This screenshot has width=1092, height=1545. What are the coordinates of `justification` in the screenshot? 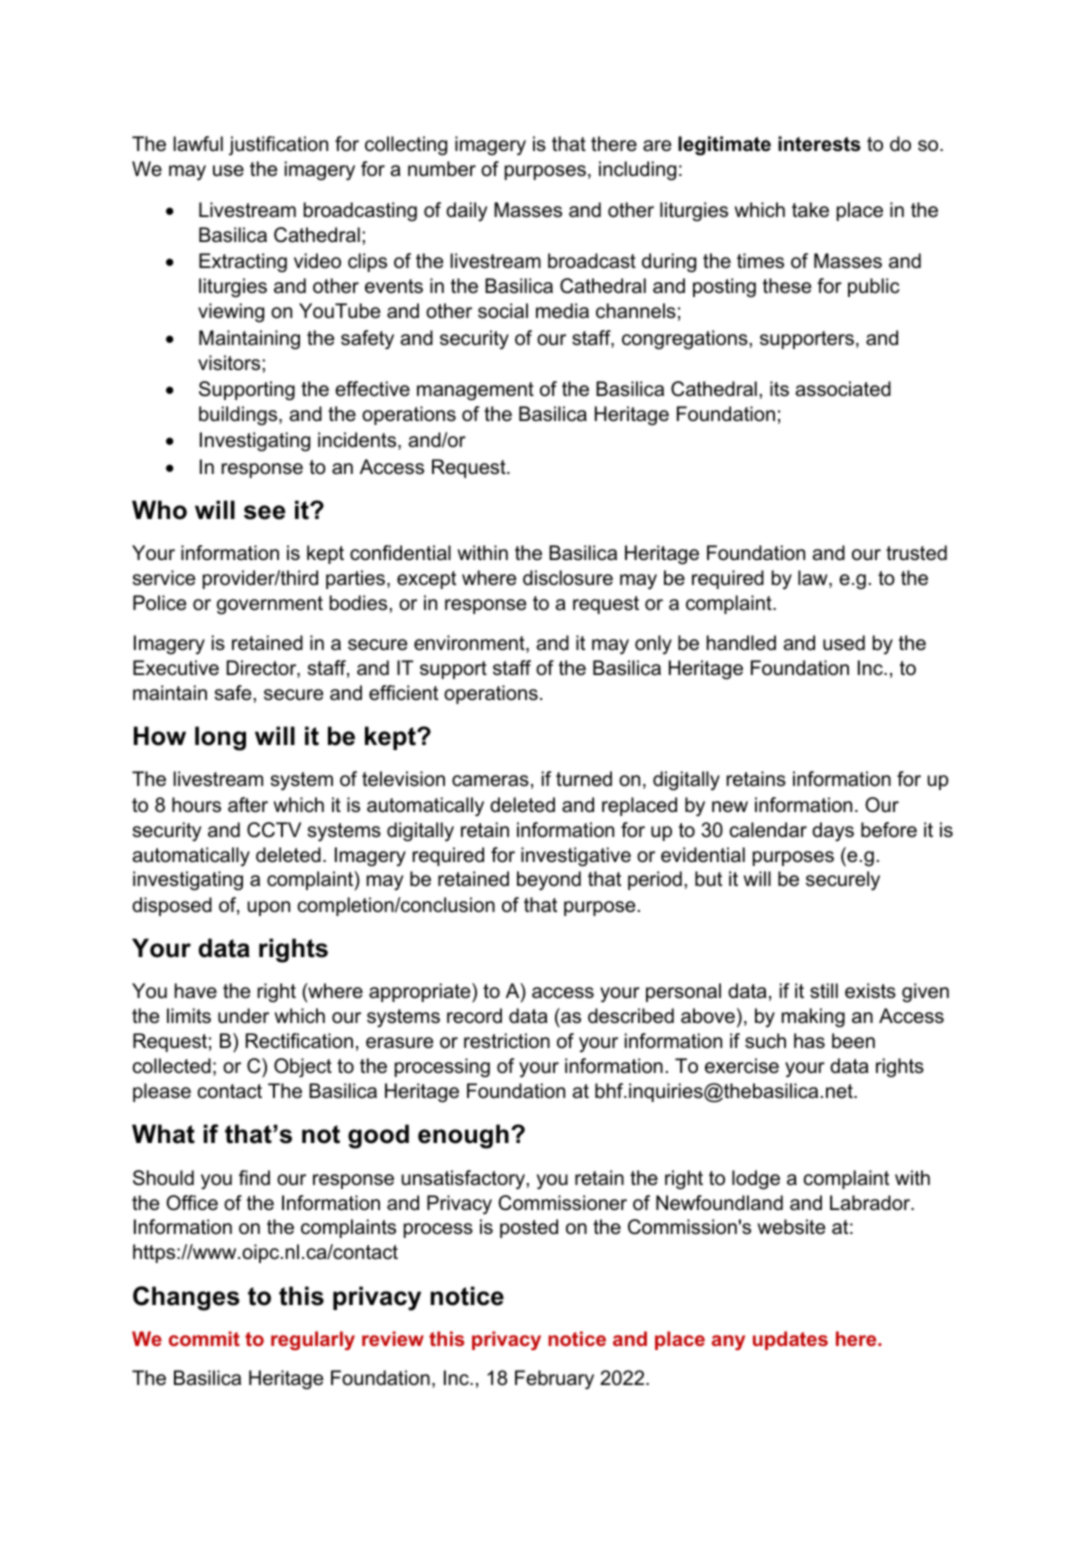 It's located at (278, 145).
